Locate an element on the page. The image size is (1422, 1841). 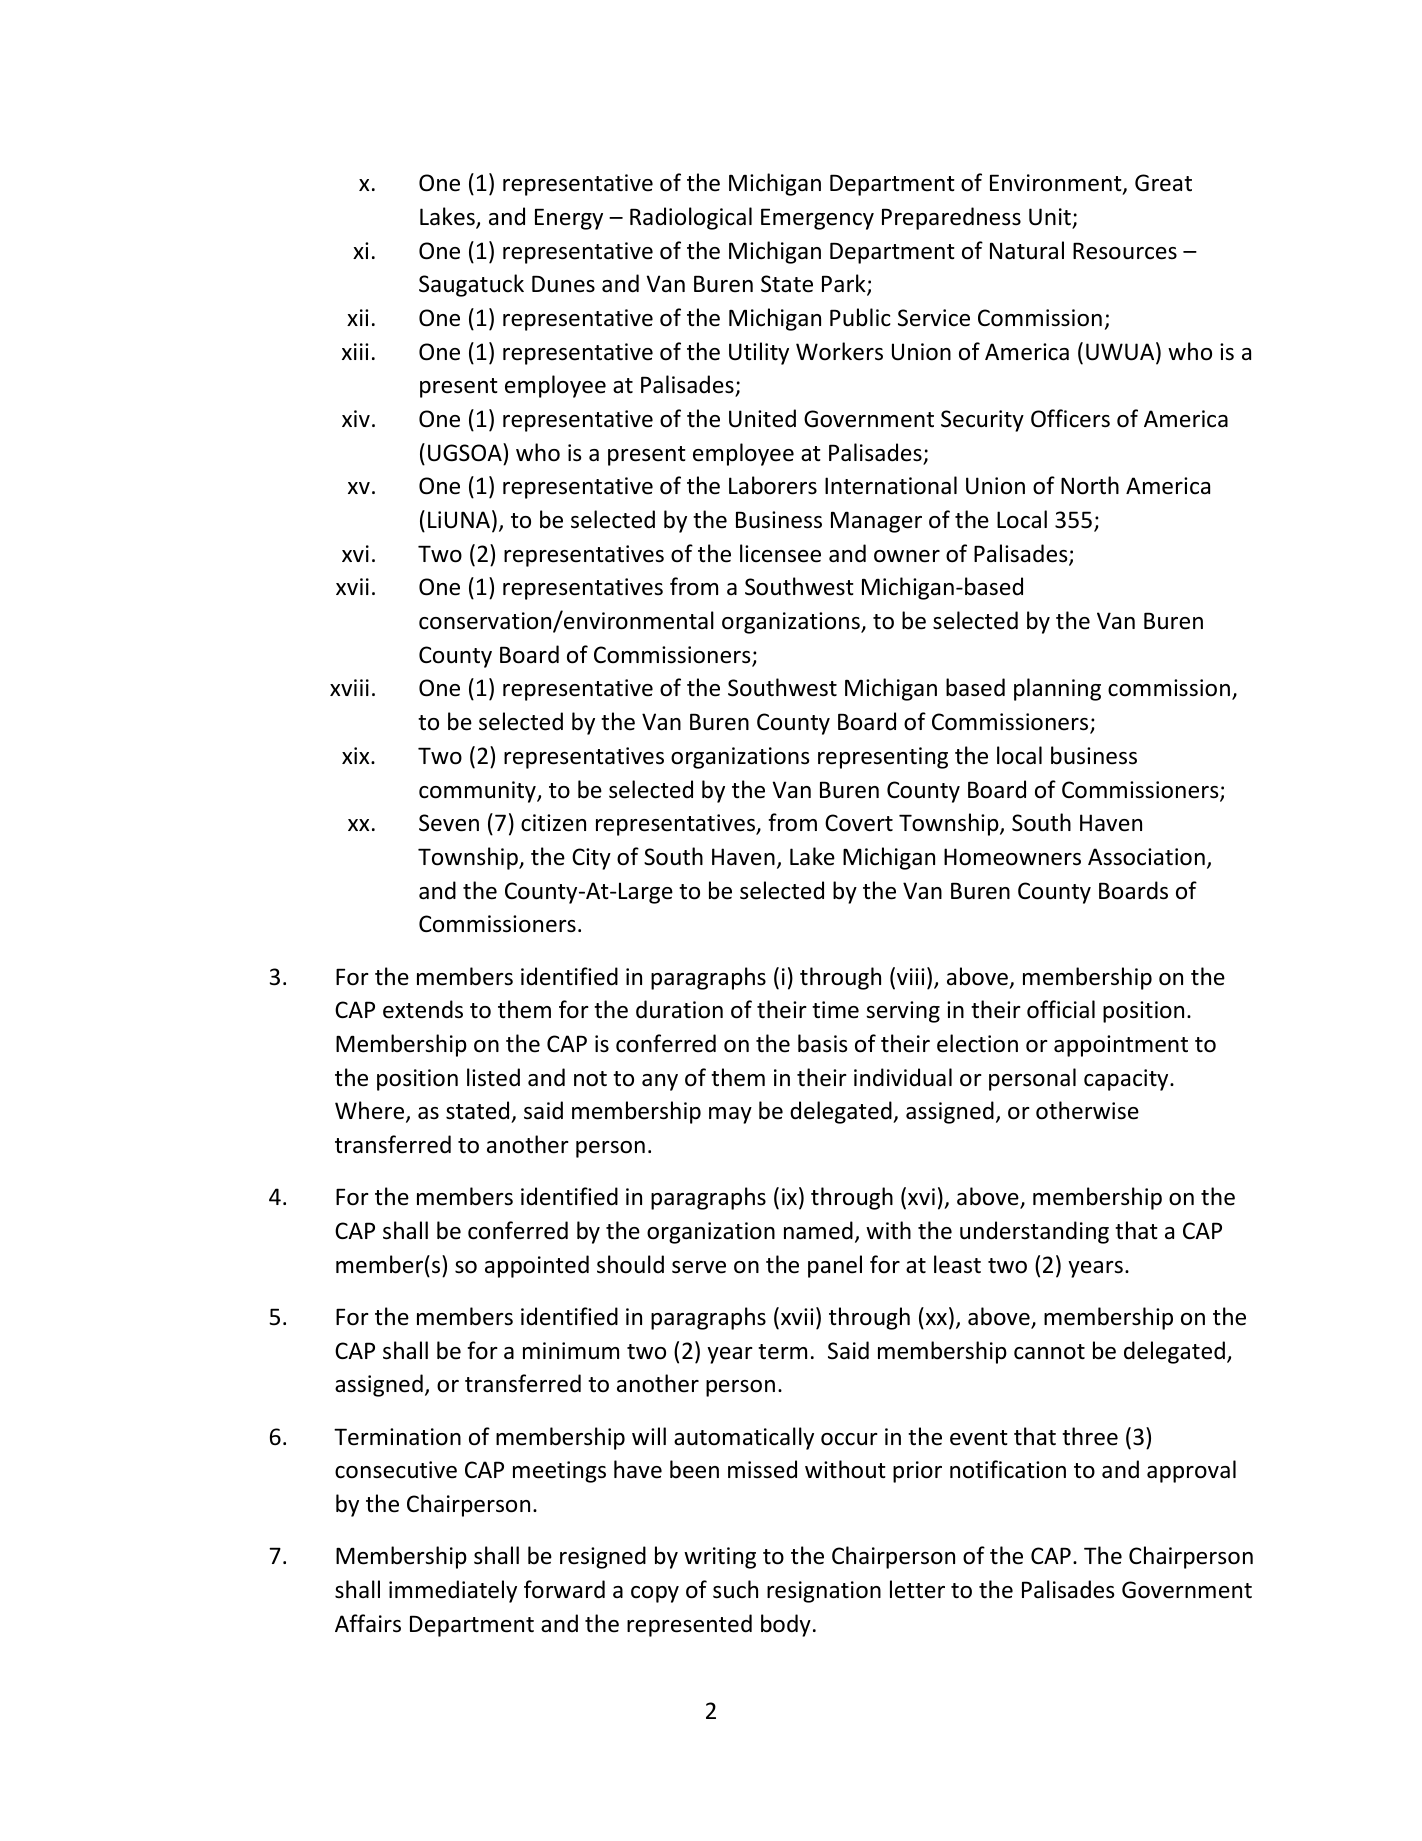
Emergency is located at coordinates (817, 219).
